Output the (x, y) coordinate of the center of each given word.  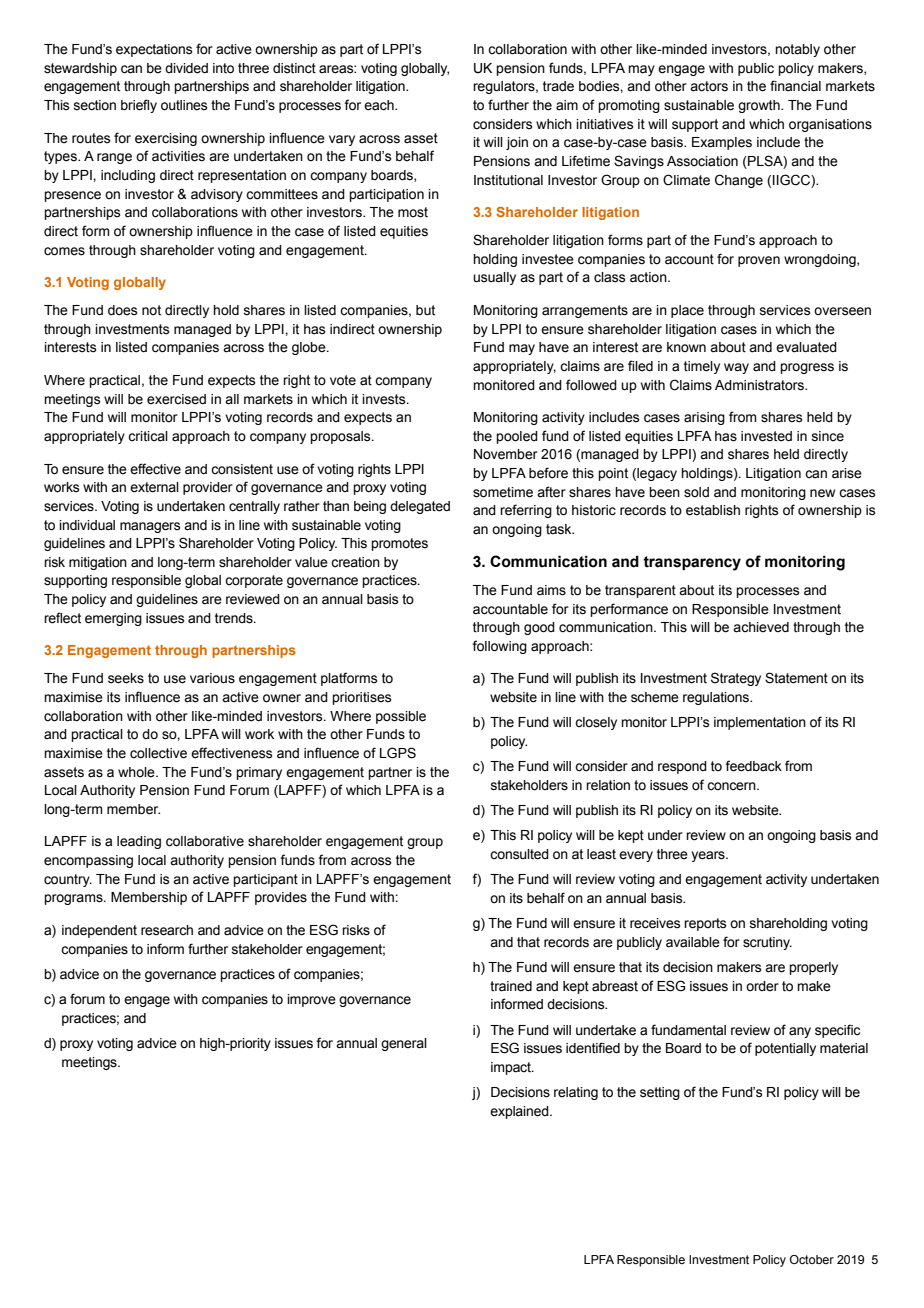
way (736, 368)
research (167, 930)
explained (520, 1112)
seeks (126, 678)
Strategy (736, 679)
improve (311, 1000)
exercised (176, 399)
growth (760, 106)
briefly (139, 106)
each (380, 105)
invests (385, 399)
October (812, 1259)
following (499, 647)
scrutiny (767, 943)
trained (511, 986)
